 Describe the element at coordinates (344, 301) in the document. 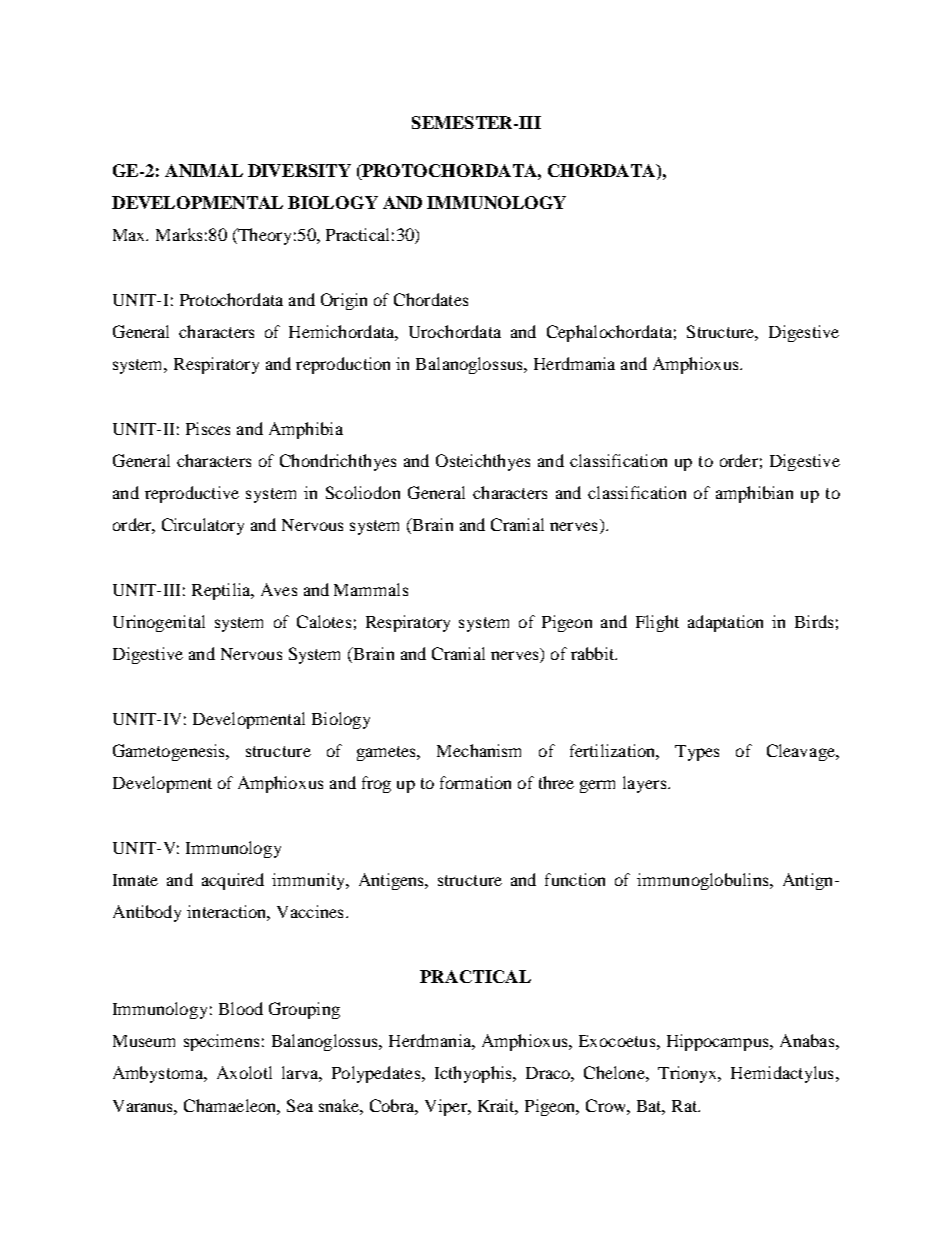

I see `Origin` at that location.
